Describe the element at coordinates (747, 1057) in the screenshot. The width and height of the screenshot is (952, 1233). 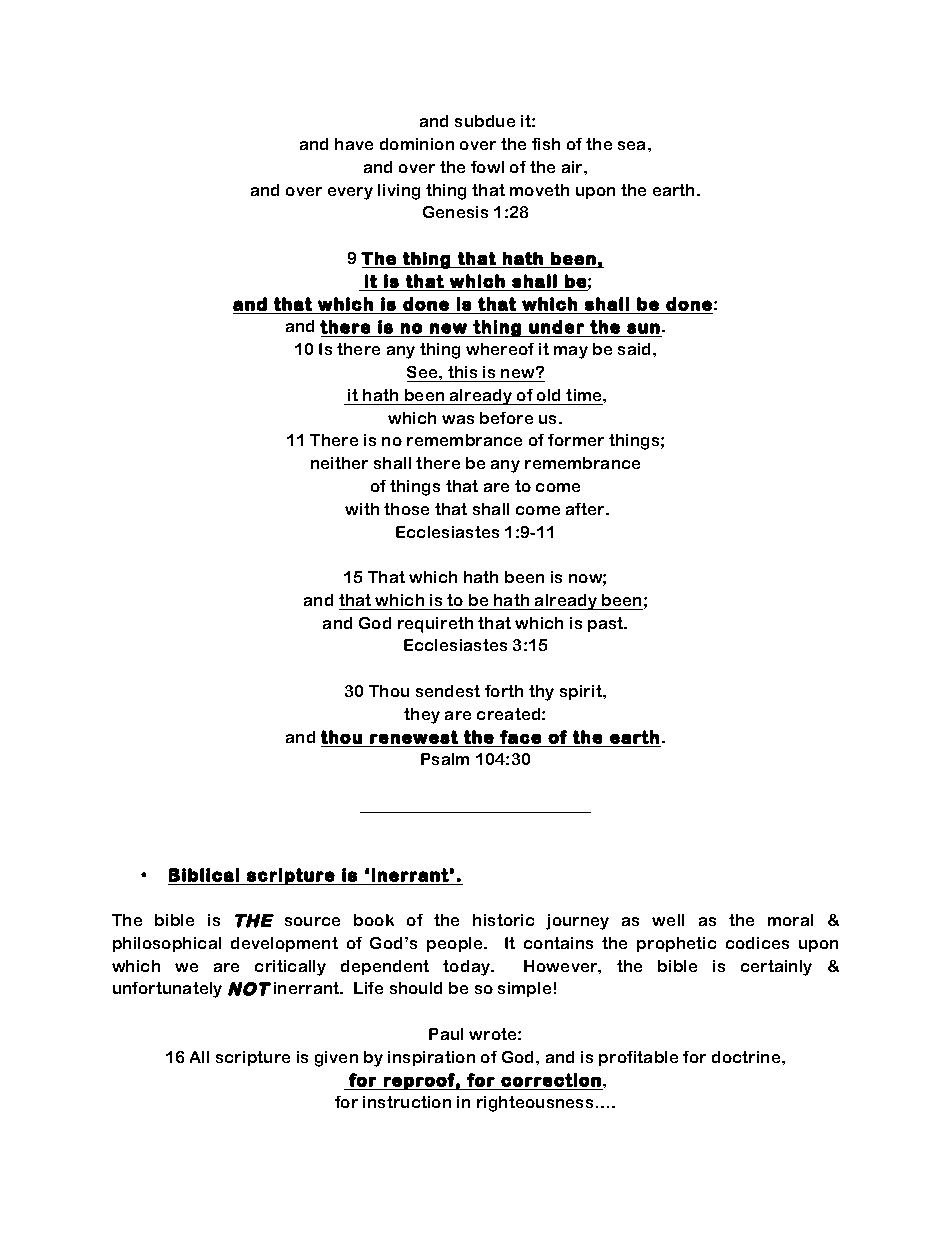
I see `doctrine` at that location.
